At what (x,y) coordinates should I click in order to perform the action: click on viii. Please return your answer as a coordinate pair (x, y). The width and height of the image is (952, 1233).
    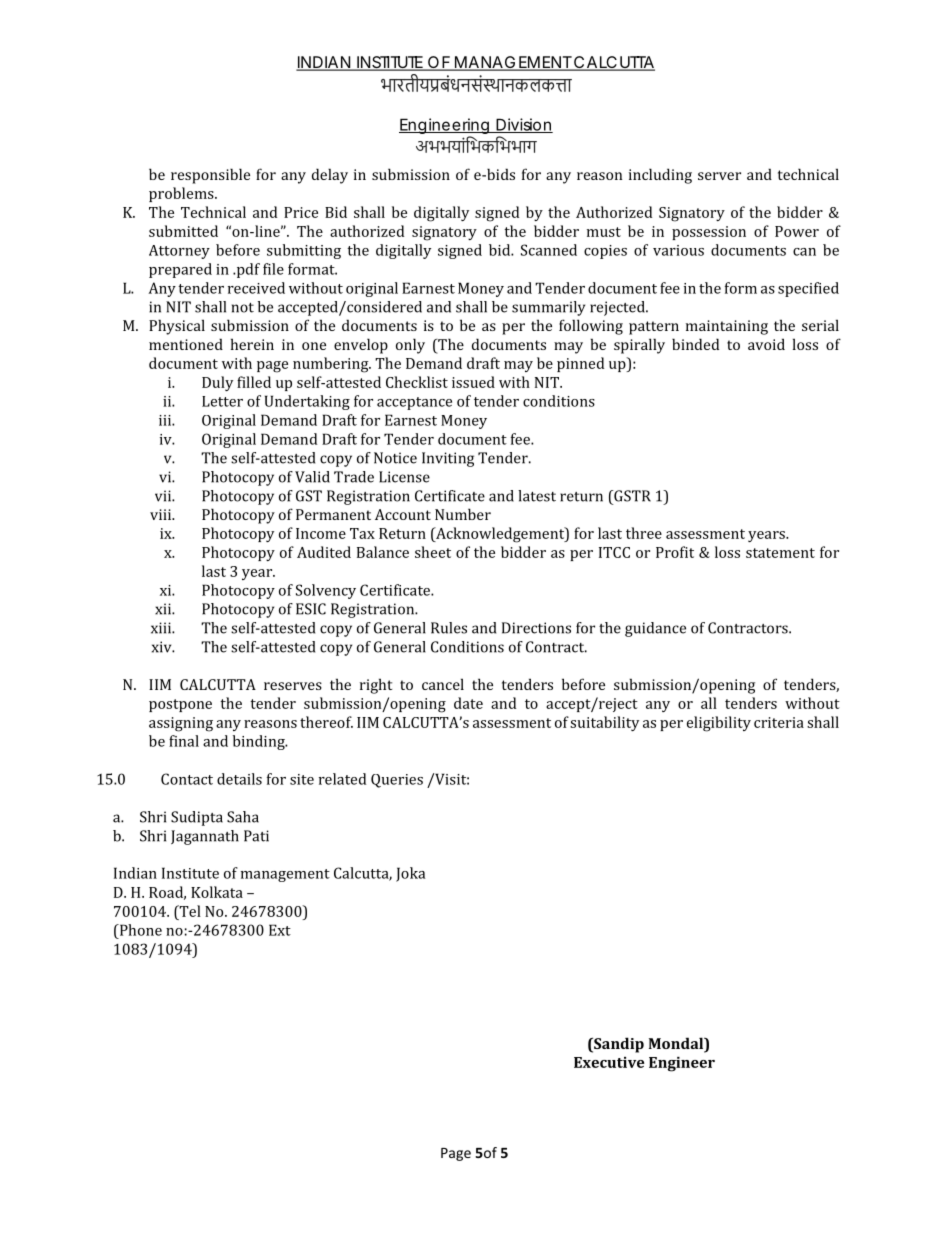
    Looking at the image, I should click on (161, 514).
